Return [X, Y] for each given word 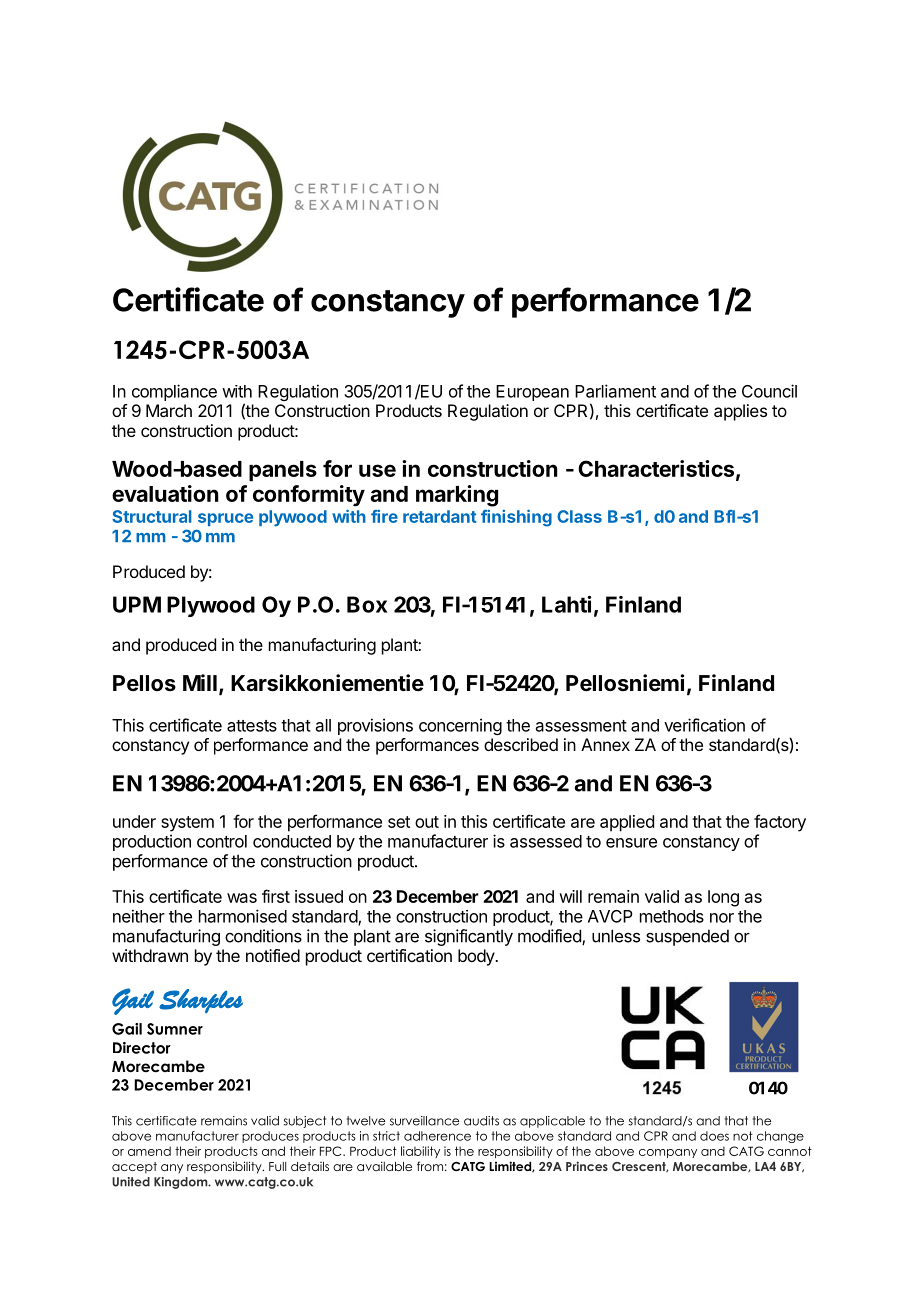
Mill [200, 682]
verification [704, 725]
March [169, 410]
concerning [460, 726]
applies [740, 412]
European [532, 393]
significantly [469, 937]
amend [149, 1151]
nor [722, 918]
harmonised [243, 916]
